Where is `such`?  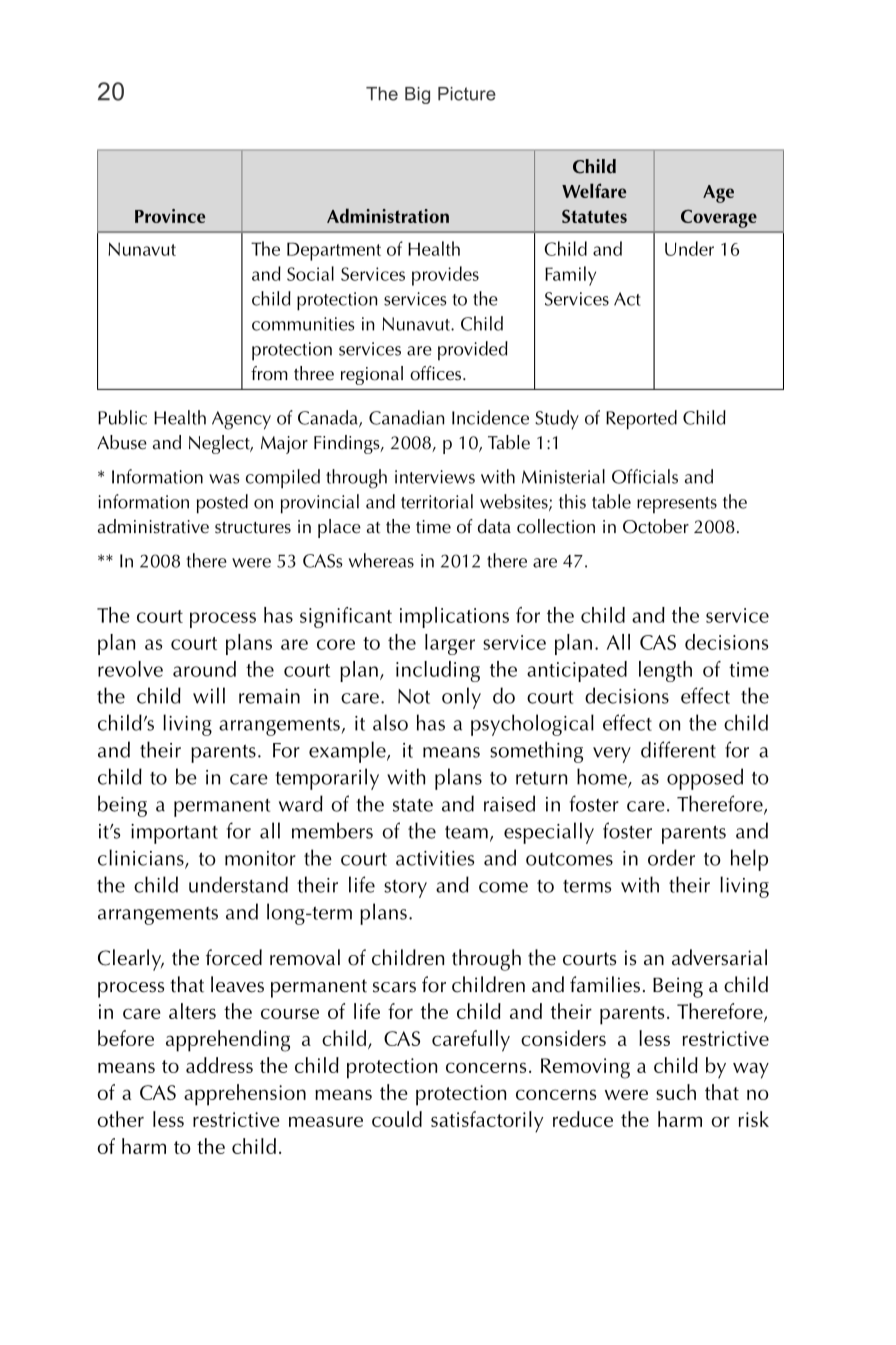
such is located at coordinates (676, 1092).
